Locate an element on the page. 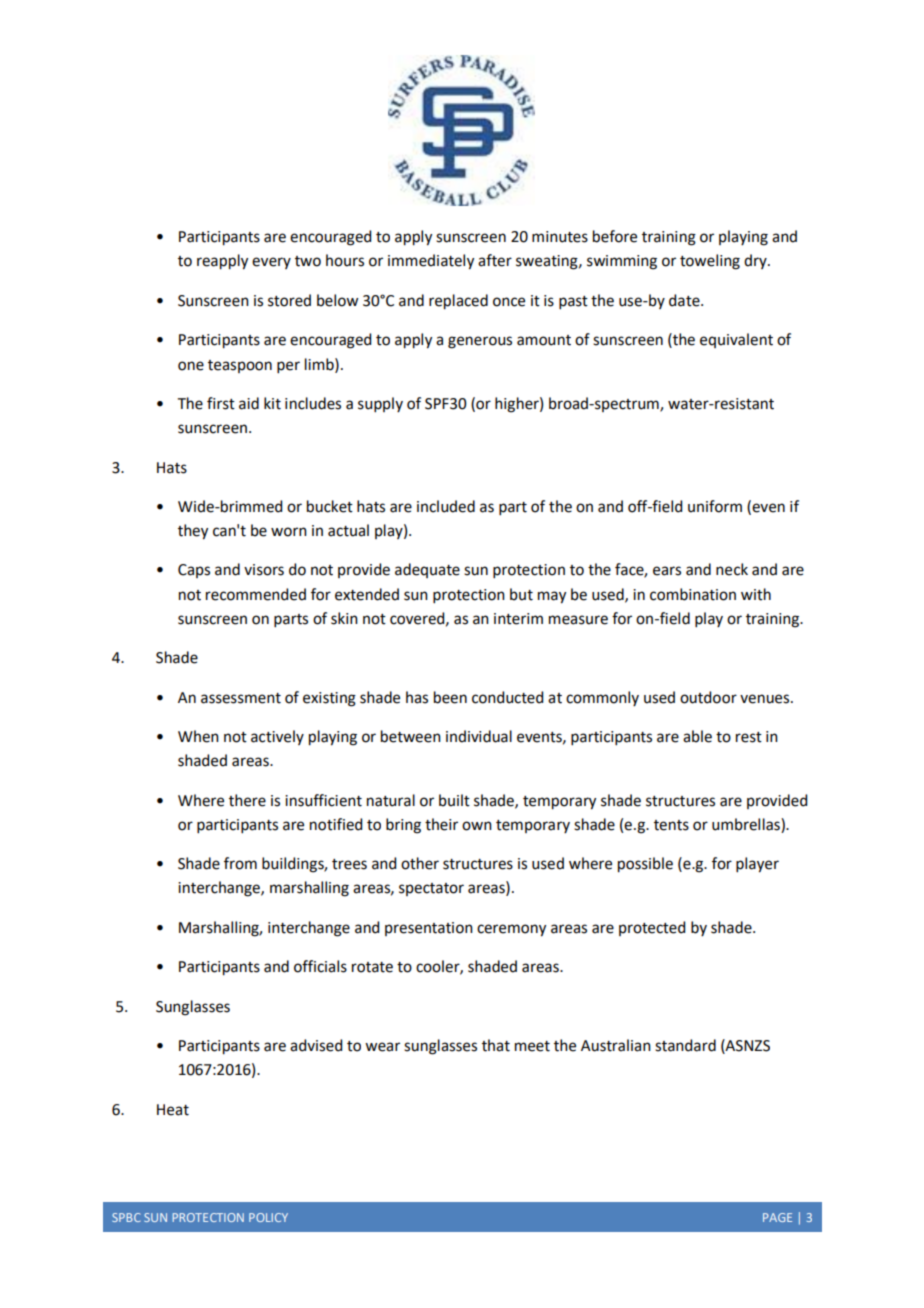 This page has height=1308, width=924. after is located at coordinates (495, 260).
